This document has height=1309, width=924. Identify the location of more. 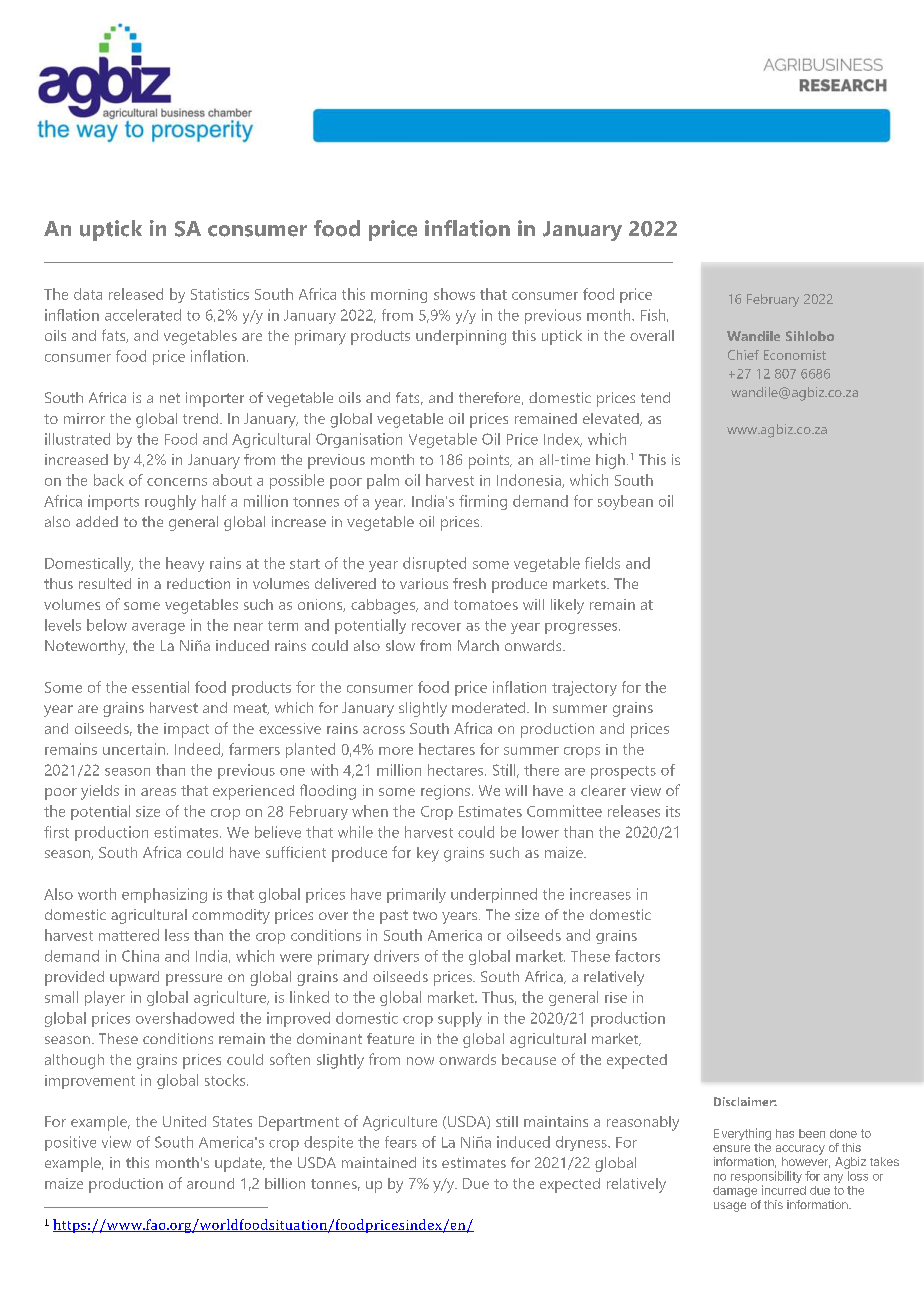
(396, 751).
